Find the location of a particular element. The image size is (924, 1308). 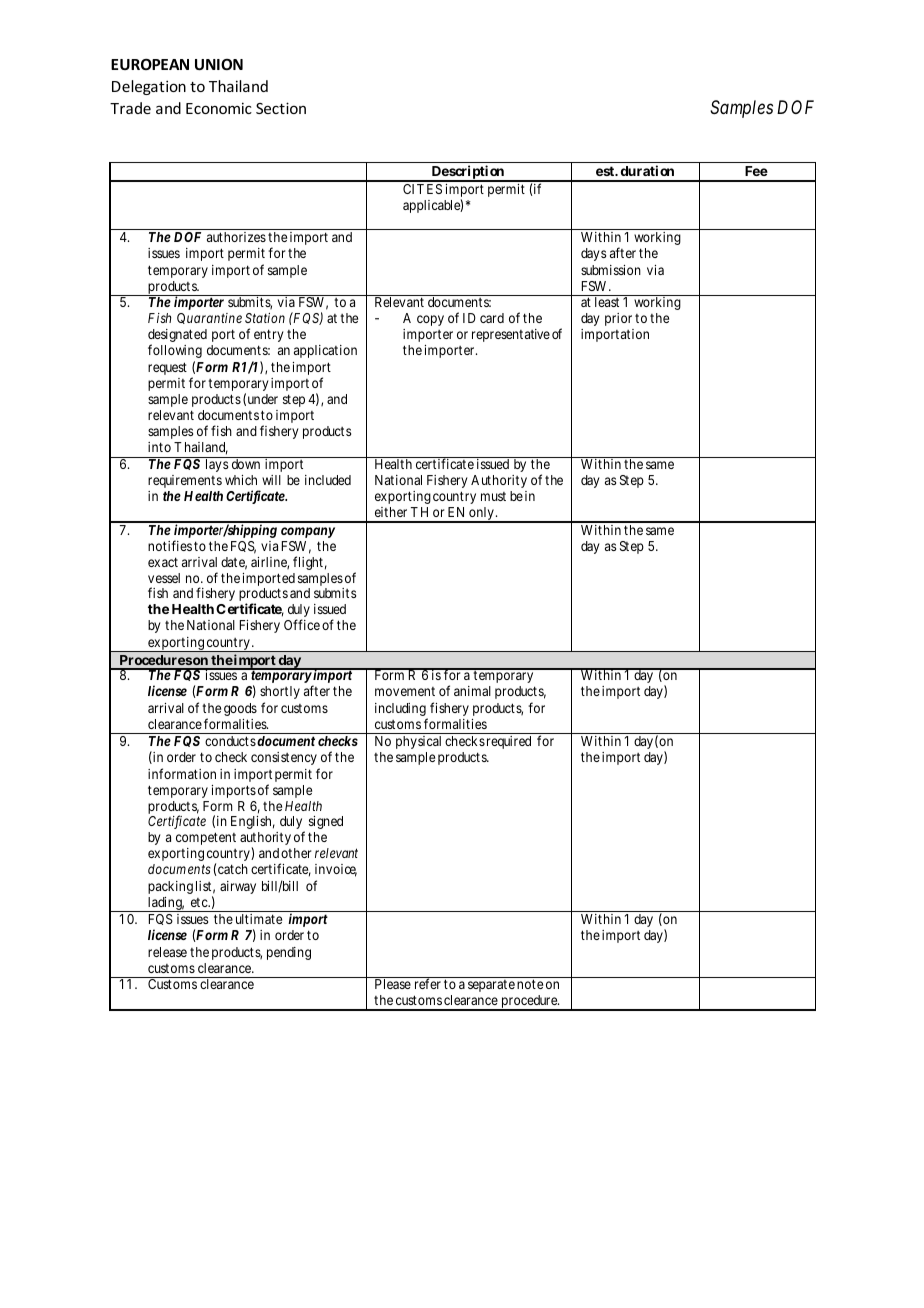

Description is located at coordinates (467, 173).
